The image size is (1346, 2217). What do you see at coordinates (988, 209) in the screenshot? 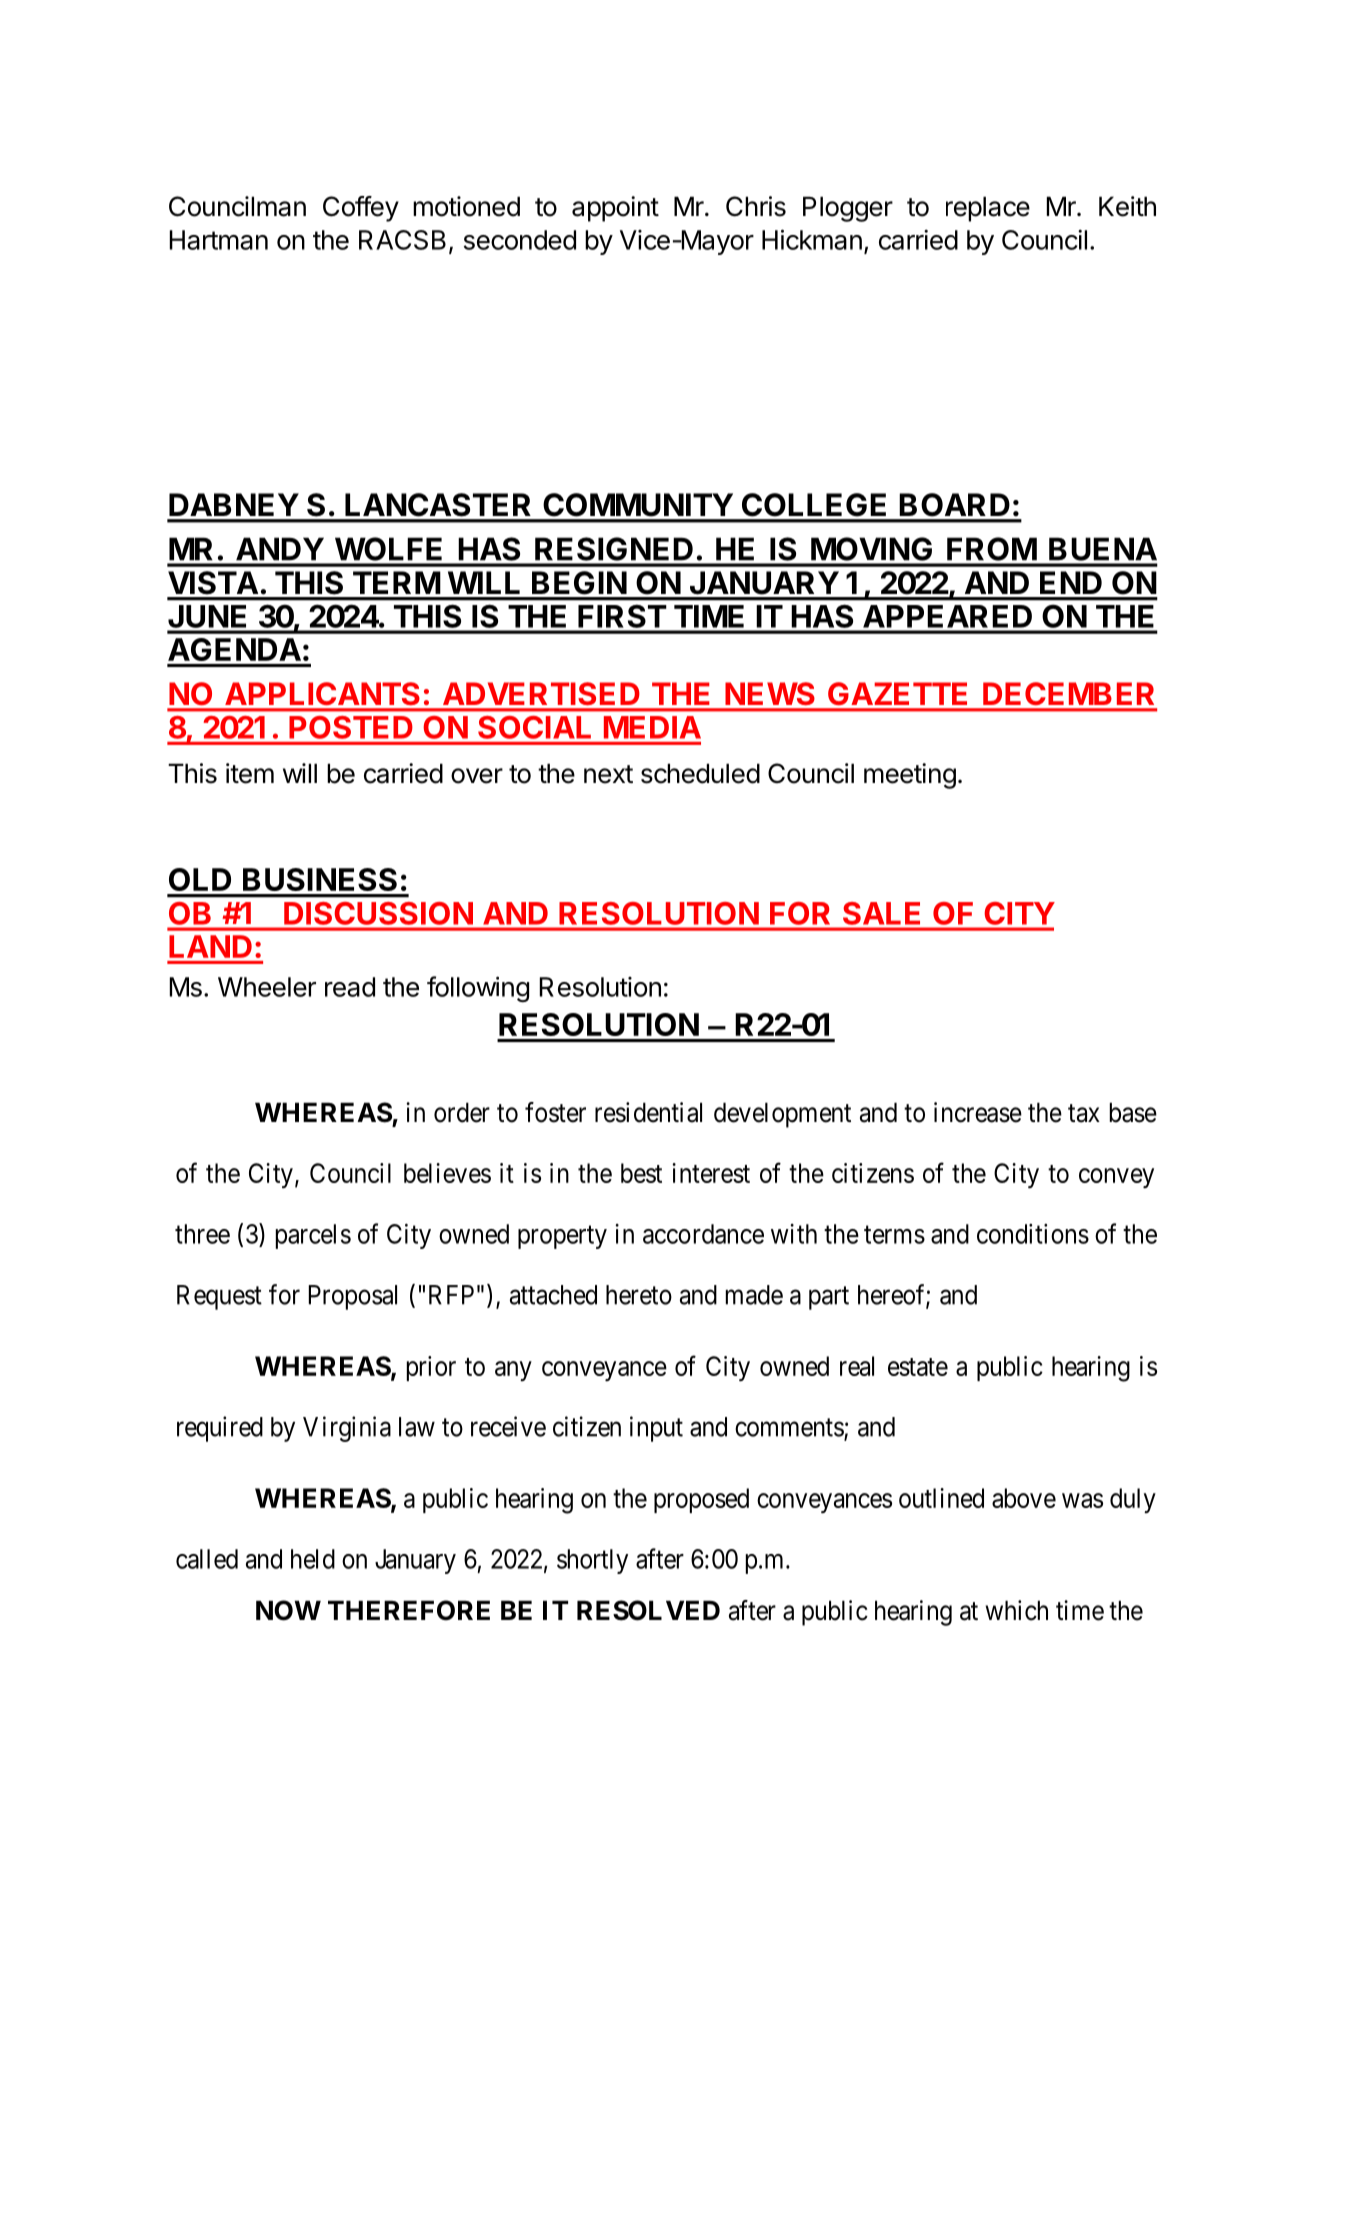
I see `replace` at bounding box center [988, 209].
